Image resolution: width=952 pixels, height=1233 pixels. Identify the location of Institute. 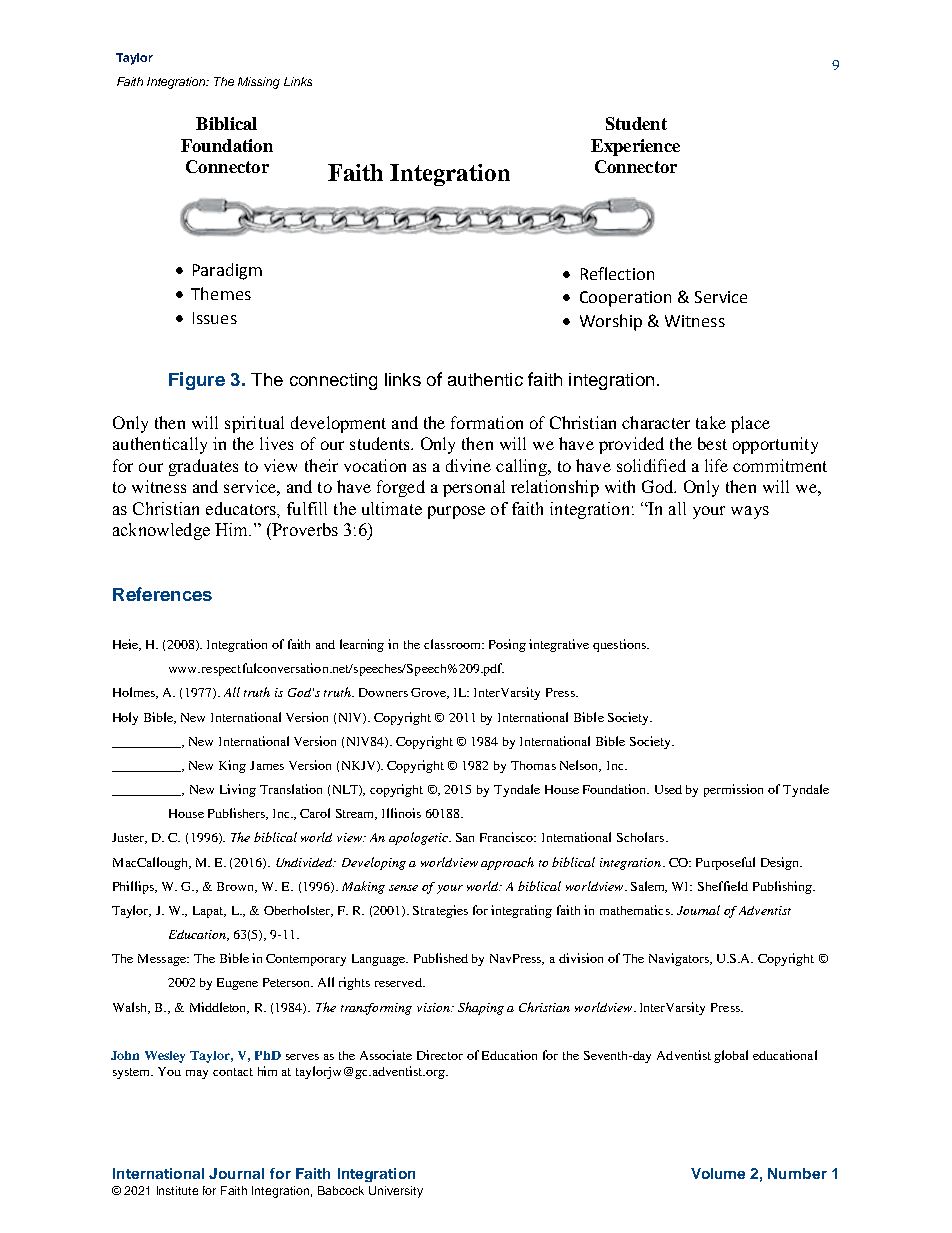
(177, 1190).
